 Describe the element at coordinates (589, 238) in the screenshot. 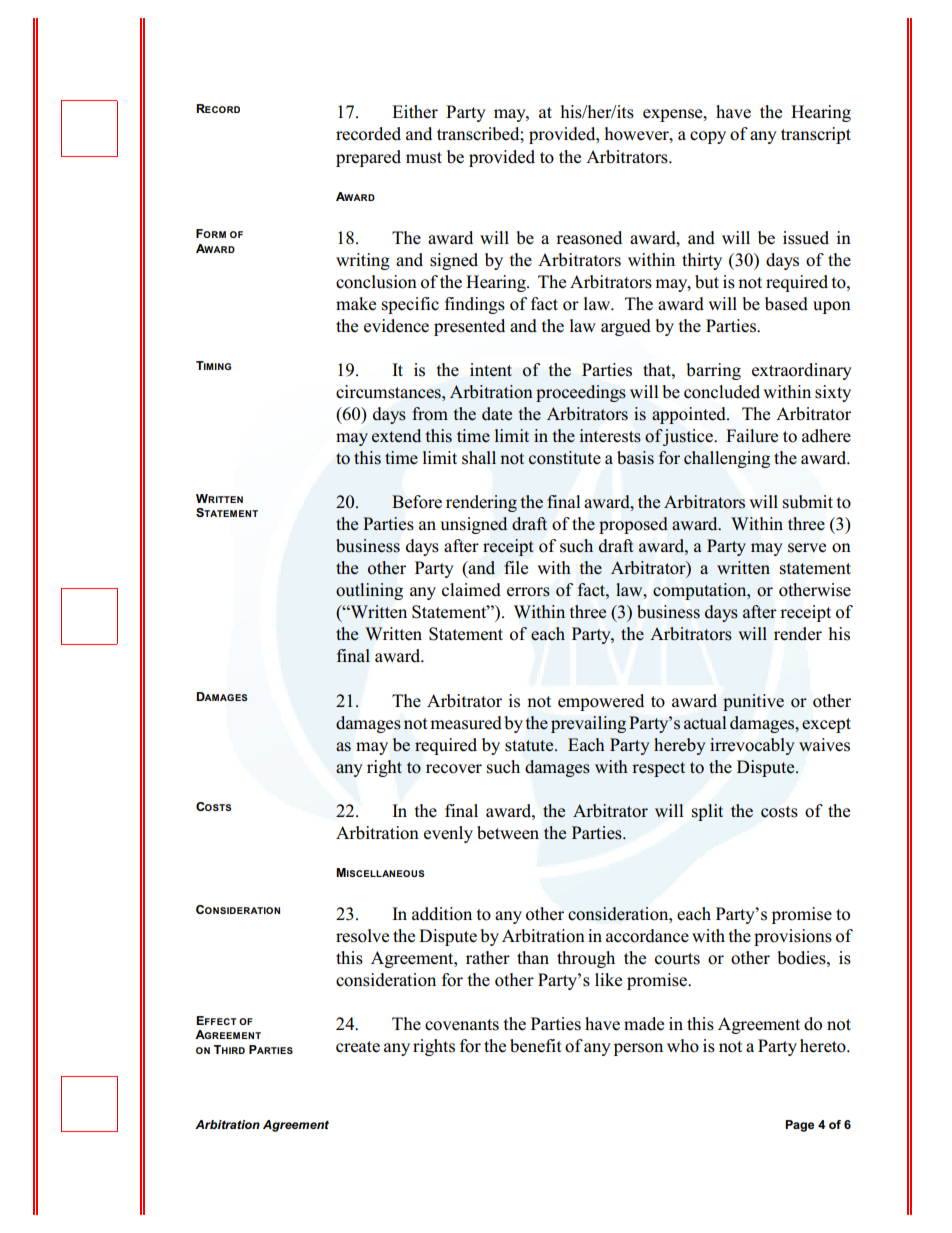

I see `reasoned` at that location.
